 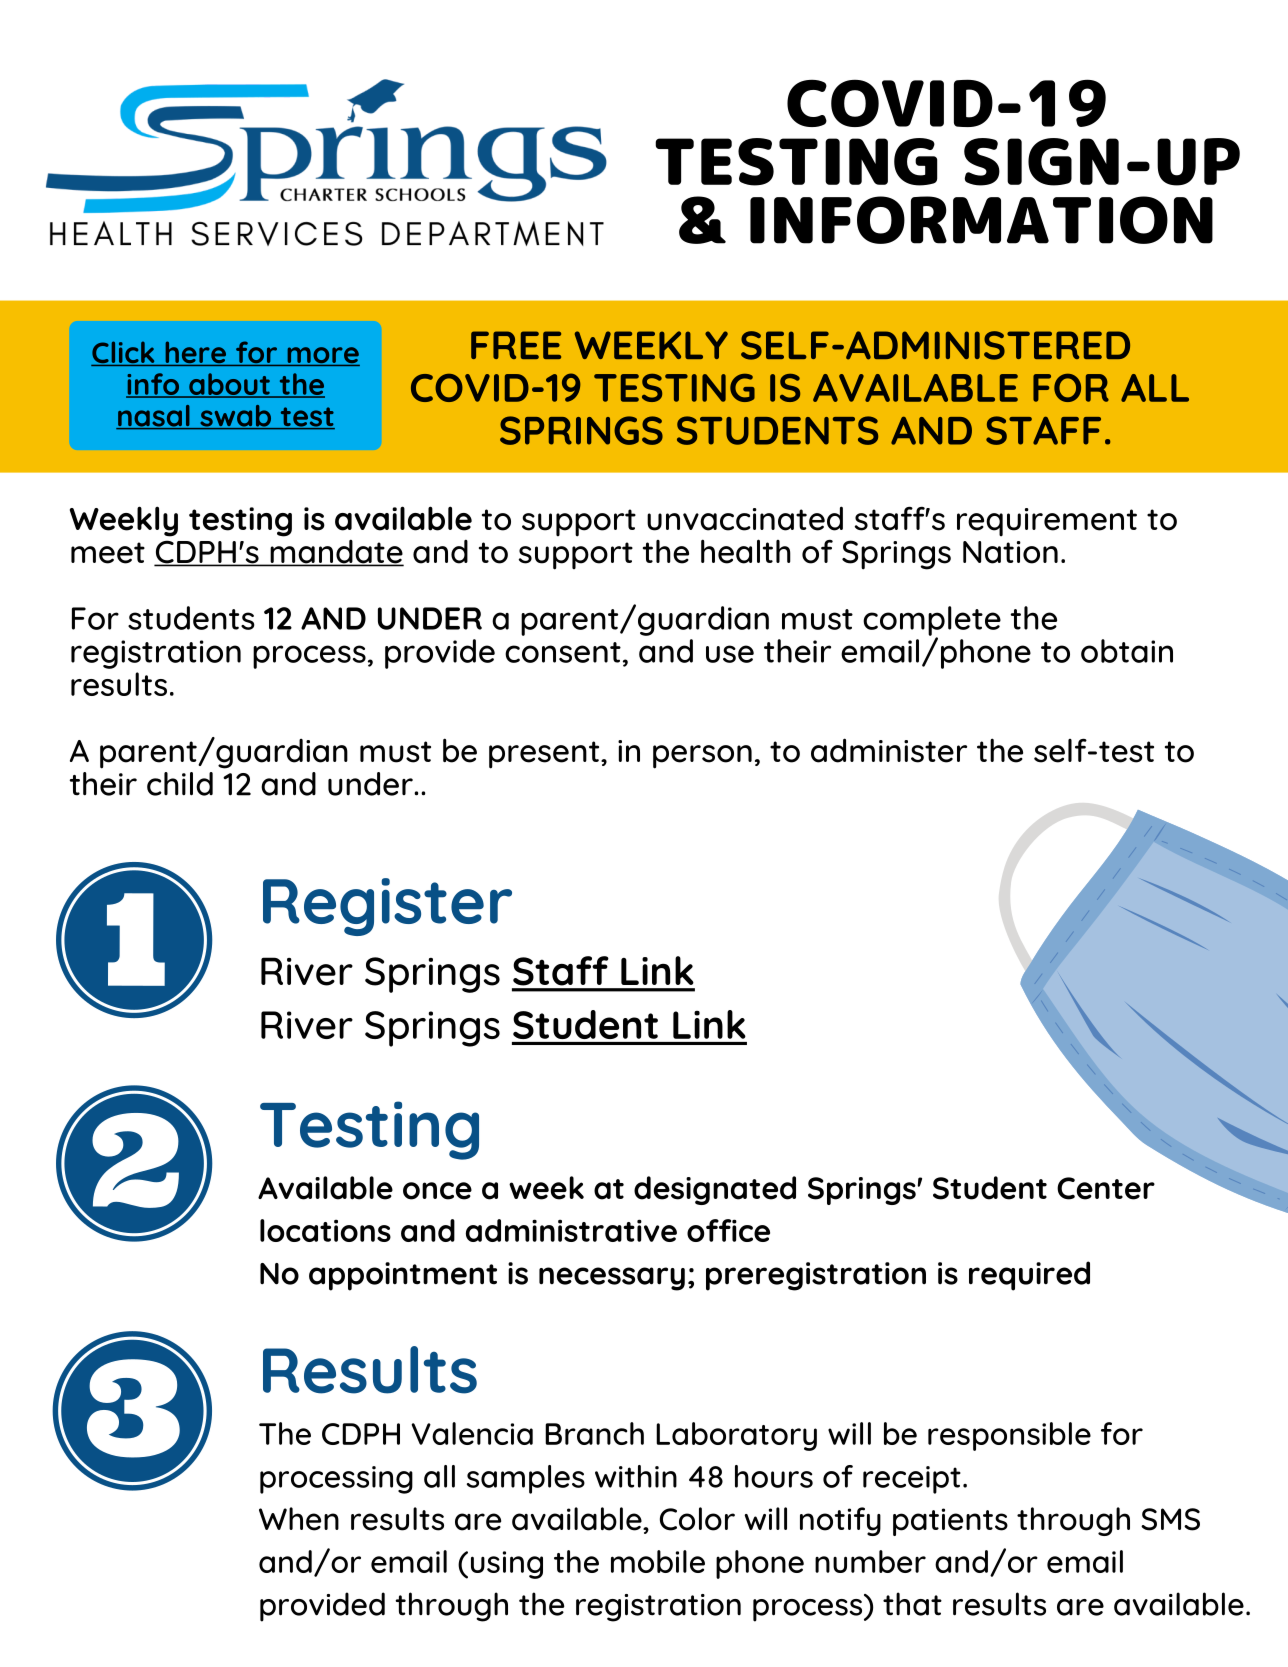 What do you see at coordinates (702, 757) in the screenshot?
I see `person` at bounding box center [702, 757].
